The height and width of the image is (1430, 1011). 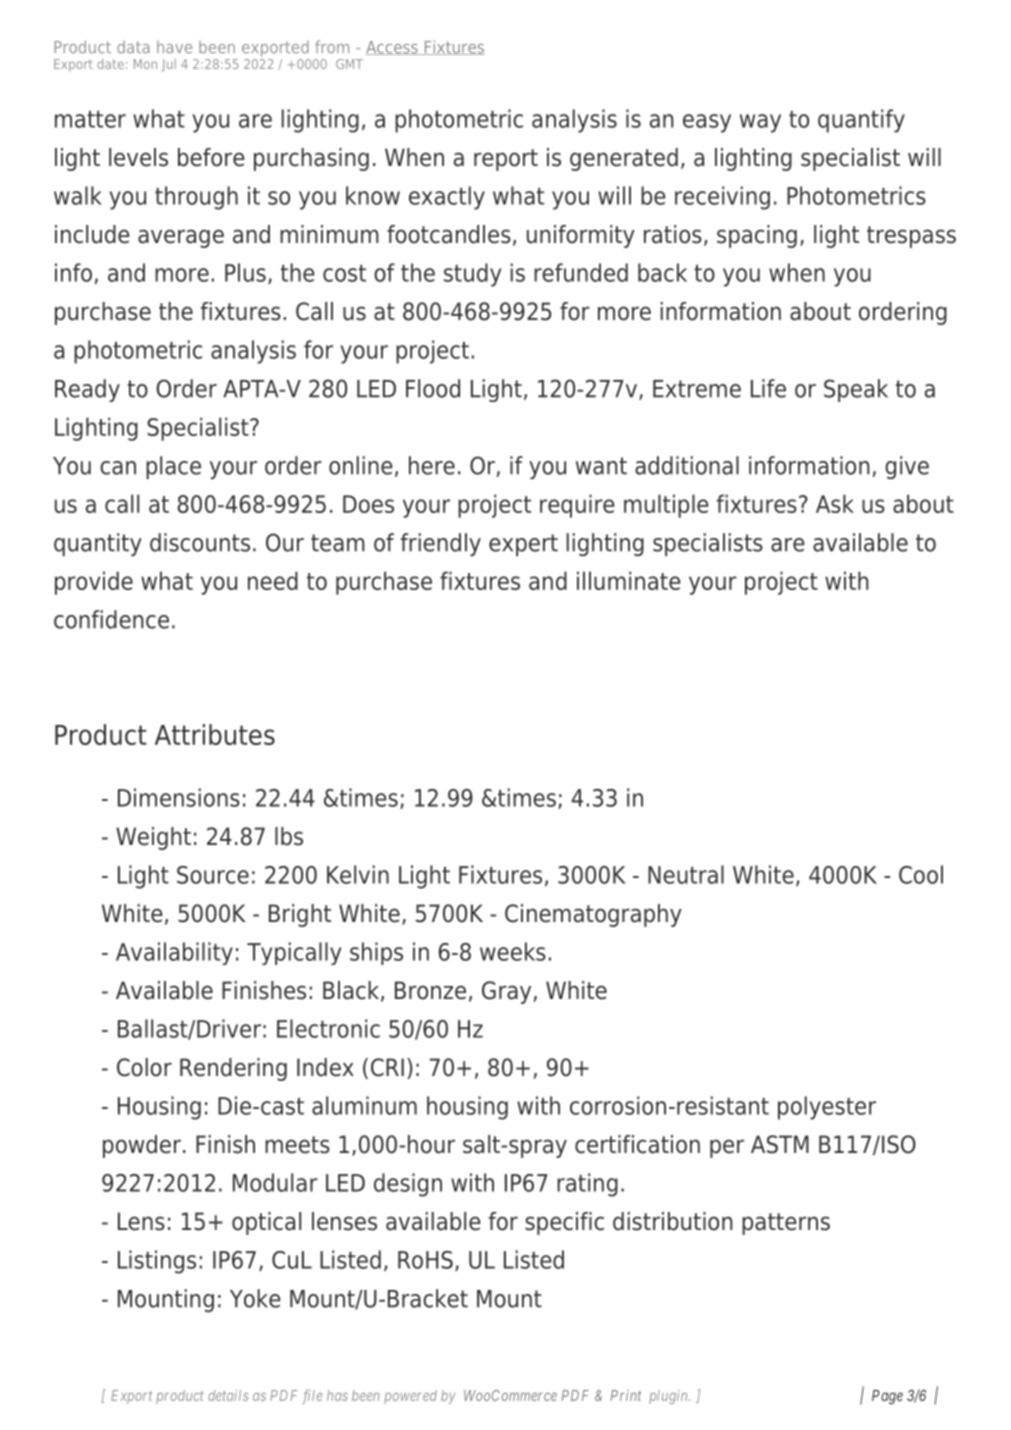 What do you see at coordinates (433, 388) in the image?
I see `Flood` at bounding box center [433, 388].
